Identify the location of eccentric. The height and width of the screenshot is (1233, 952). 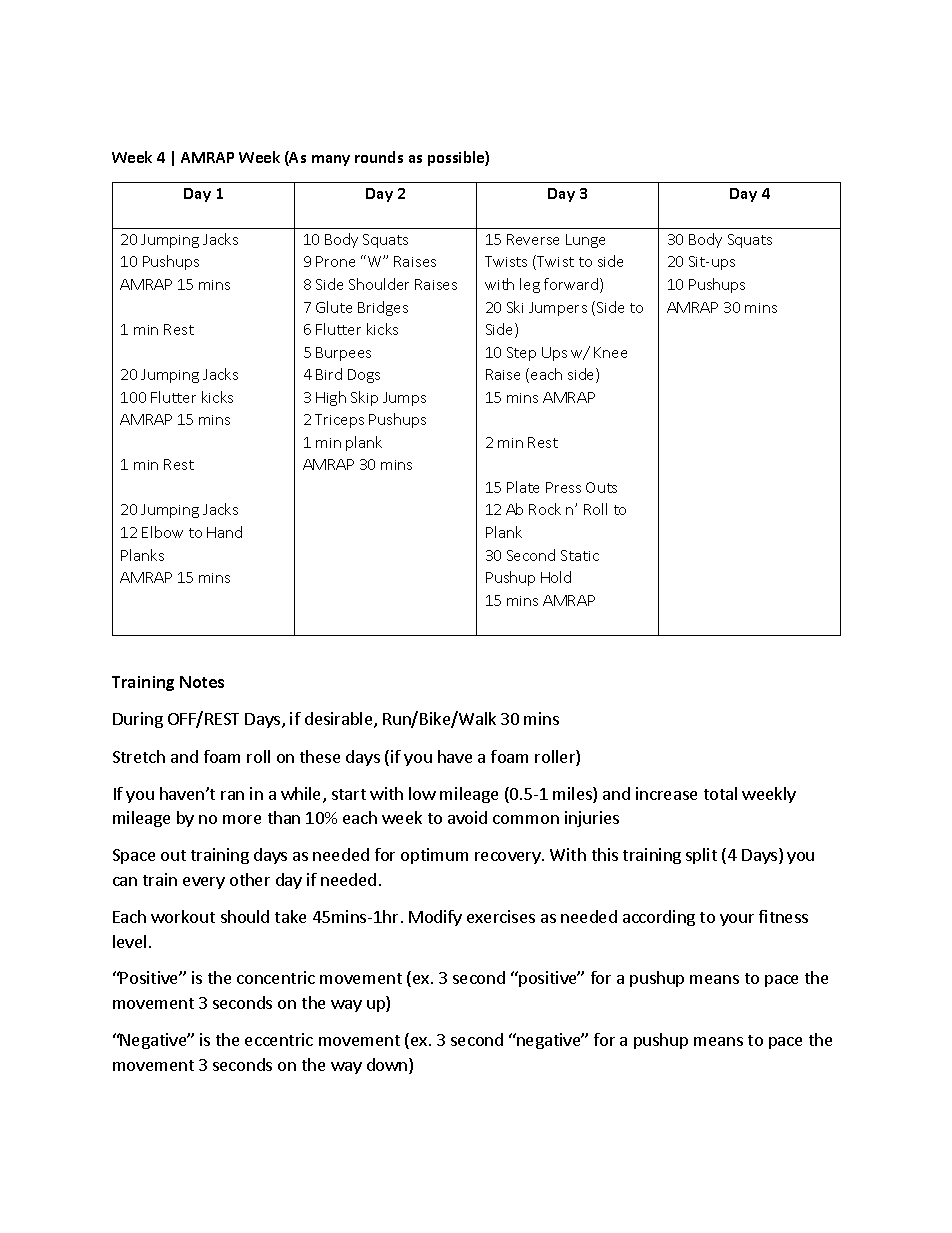
(279, 1039).
